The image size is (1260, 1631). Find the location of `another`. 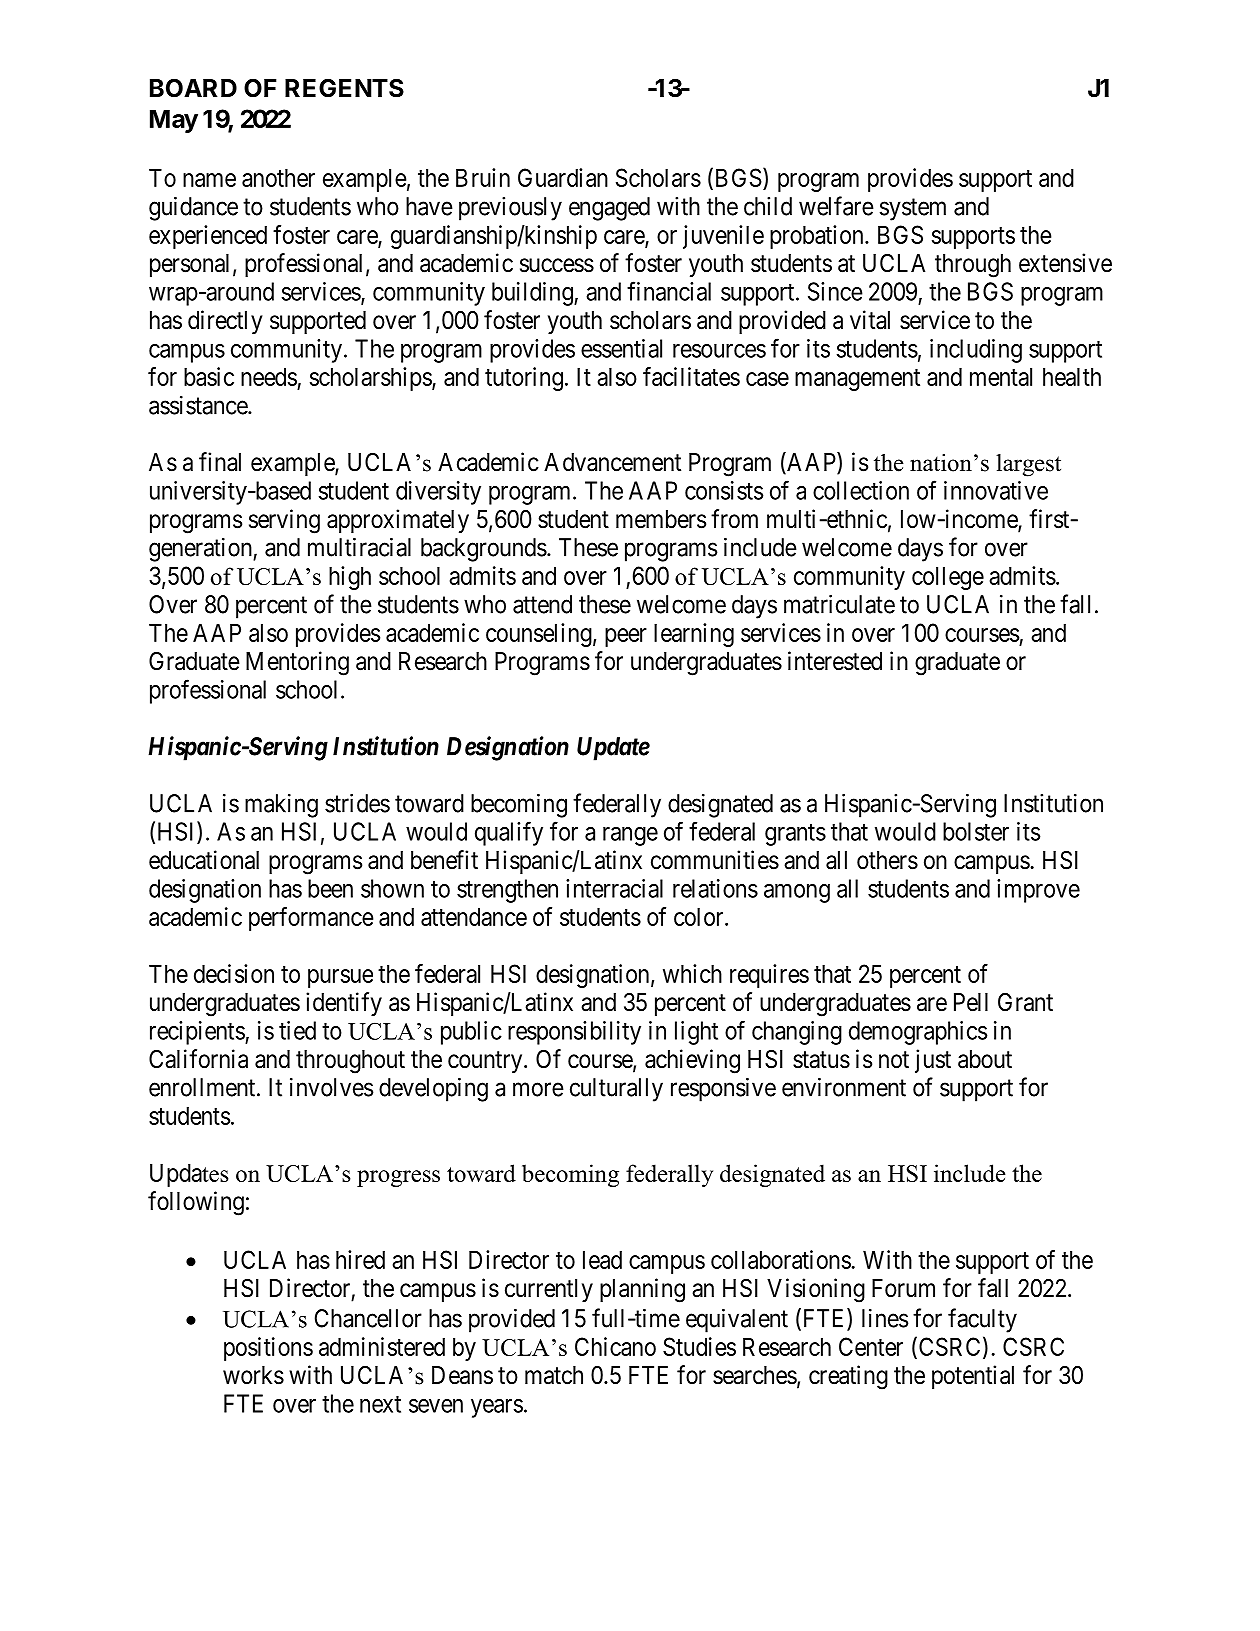

another is located at coordinates (278, 178).
